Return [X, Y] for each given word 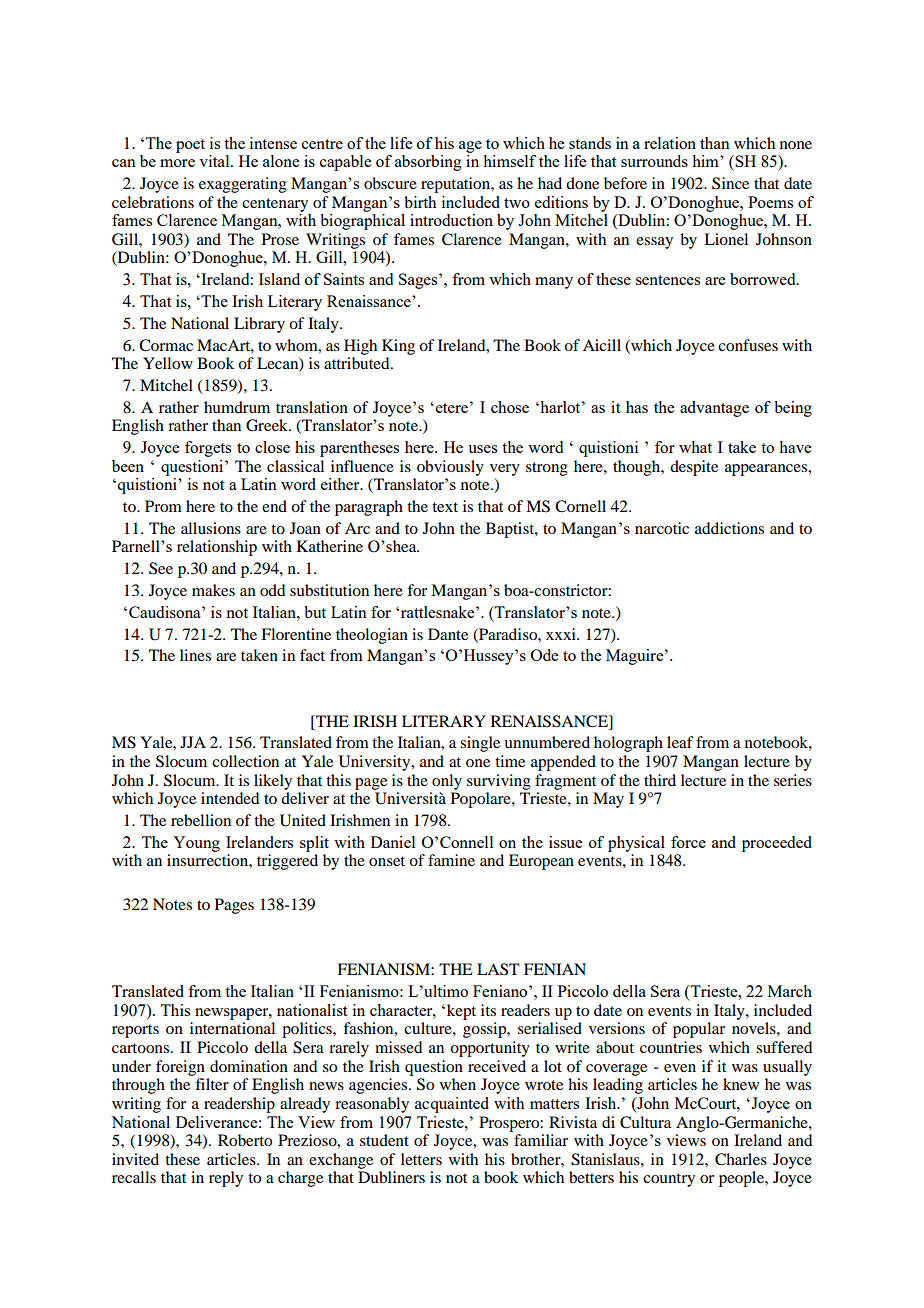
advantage [714, 409]
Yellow [168, 363]
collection [245, 761]
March [790, 991]
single [480, 744]
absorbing [428, 163]
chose [510, 407]
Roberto [245, 1140]
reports [135, 1031]
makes [213, 590]
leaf [680, 742]
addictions [729, 528]
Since [730, 183]
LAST [498, 969]
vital [215, 161]
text [445, 507]
